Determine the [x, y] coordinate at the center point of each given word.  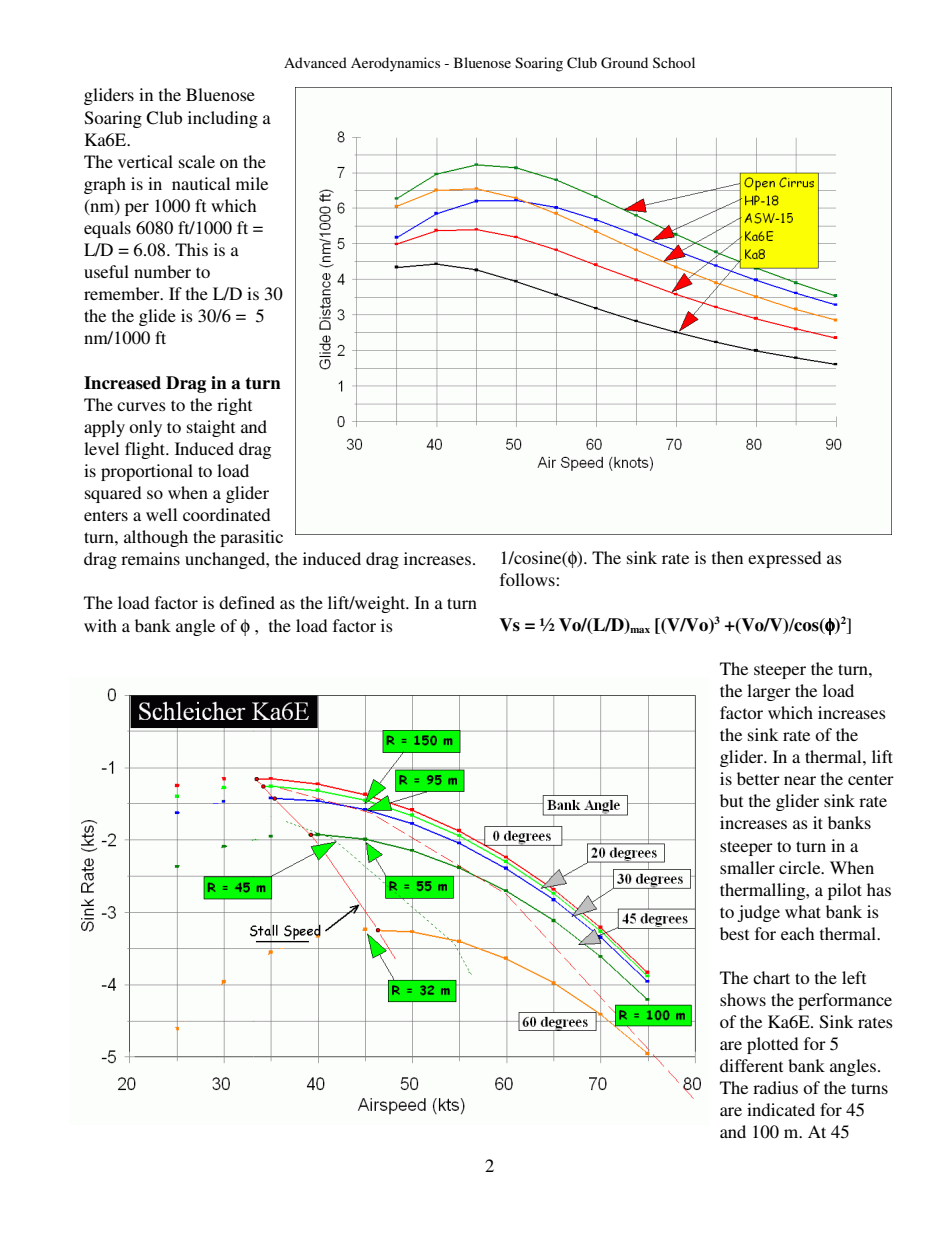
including [223, 119]
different [751, 1065]
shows [743, 999]
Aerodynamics [395, 64]
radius [775, 1087]
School [674, 62]
